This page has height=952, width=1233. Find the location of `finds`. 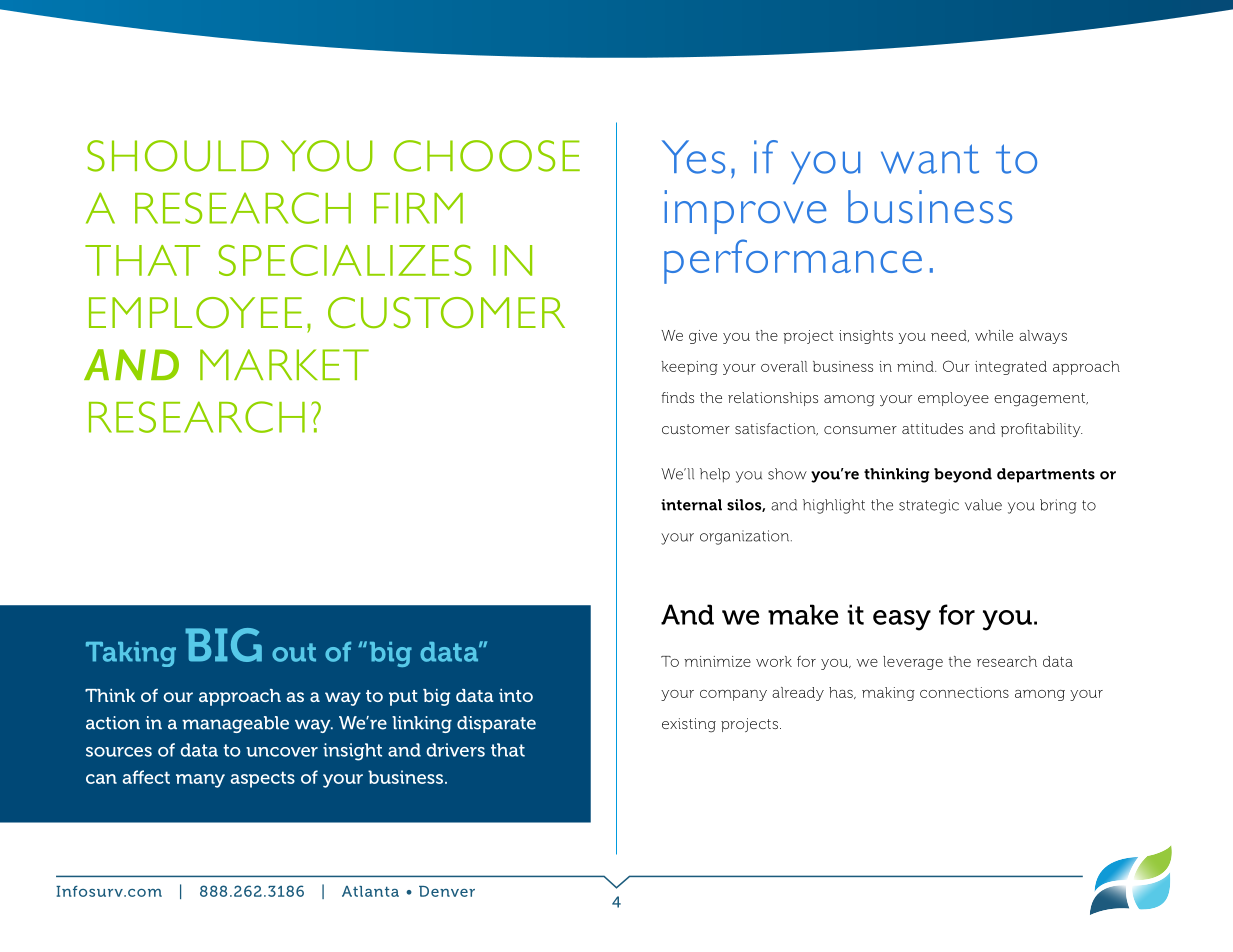

finds is located at coordinates (677, 397).
